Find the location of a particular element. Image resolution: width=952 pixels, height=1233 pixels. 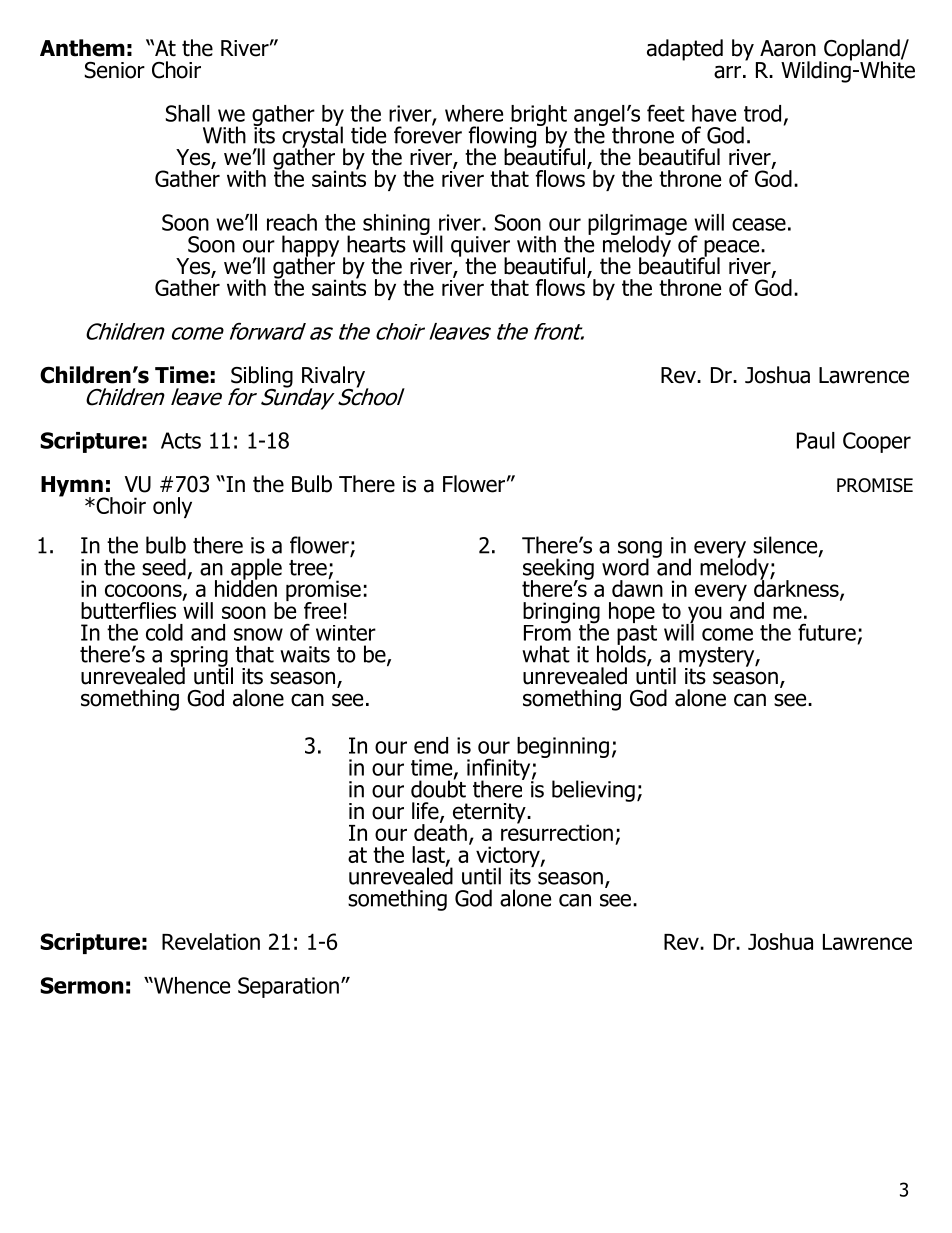

where is located at coordinates (474, 113).
